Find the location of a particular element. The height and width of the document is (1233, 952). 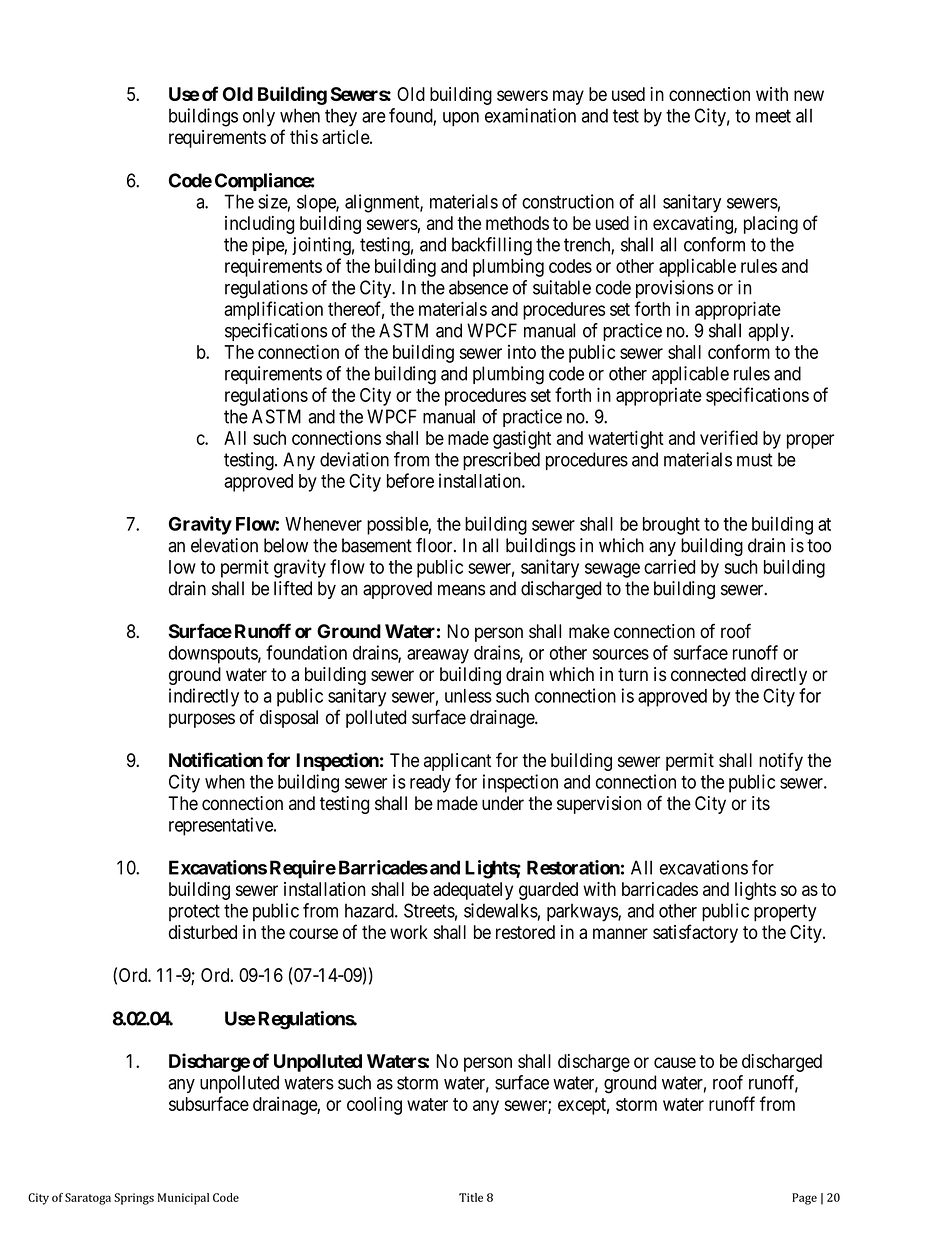

Title is located at coordinates (471, 1197).
